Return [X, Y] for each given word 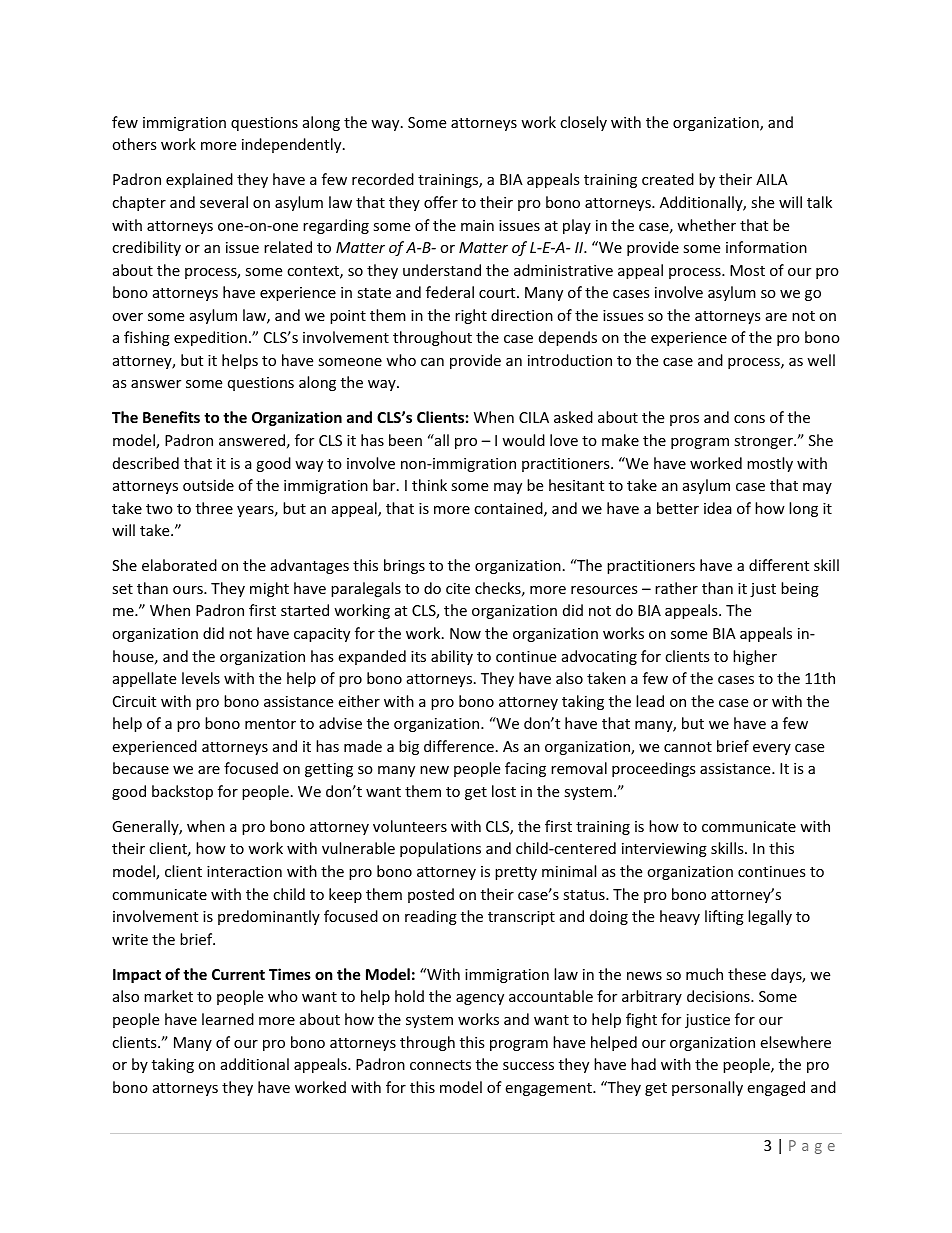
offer [441, 202]
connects [440, 1065]
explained [199, 180]
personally [707, 1088]
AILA [772, 179]
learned [228, 1019]
